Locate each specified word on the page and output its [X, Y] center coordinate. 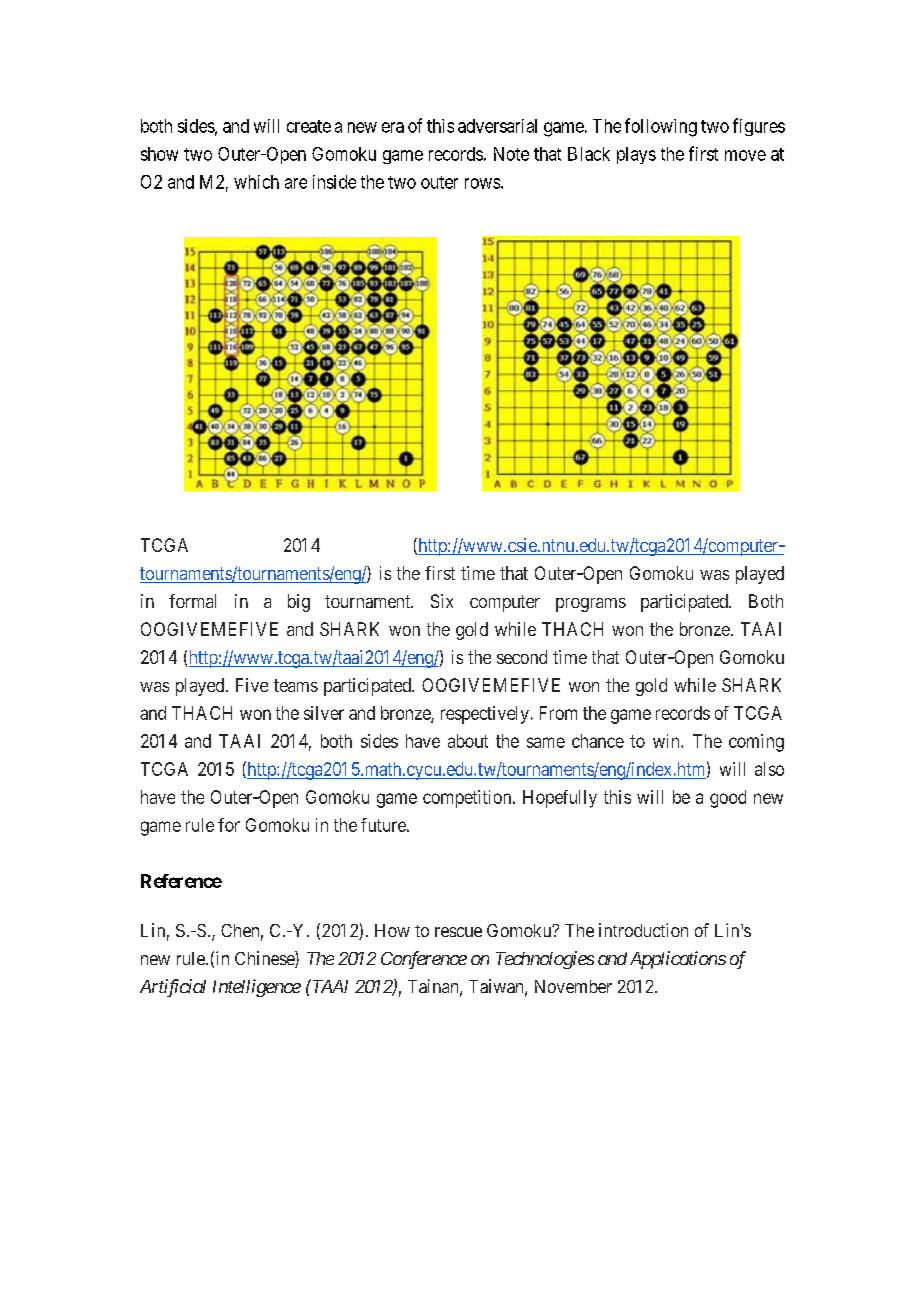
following [661, 127]
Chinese [265, 959]
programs [591, 605]
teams [296, 685]
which [256, 182]
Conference [424, 960]
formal [192, 601]
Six [442, 601]
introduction [643, 930]
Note [511, 154]
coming [756, 743]
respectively [485, 715]
